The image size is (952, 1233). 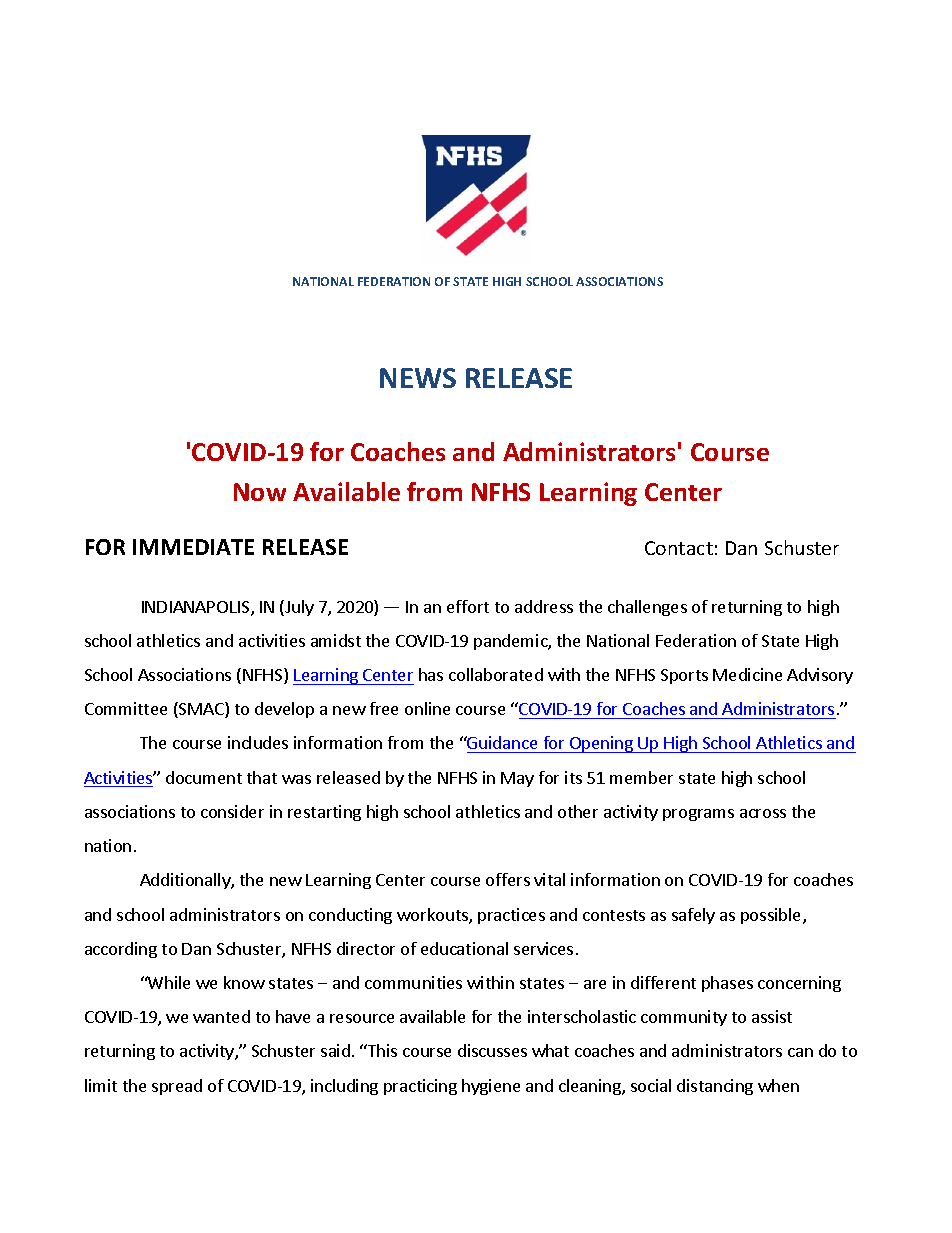 I want to click on Contact, so click(x=679, y=548).
